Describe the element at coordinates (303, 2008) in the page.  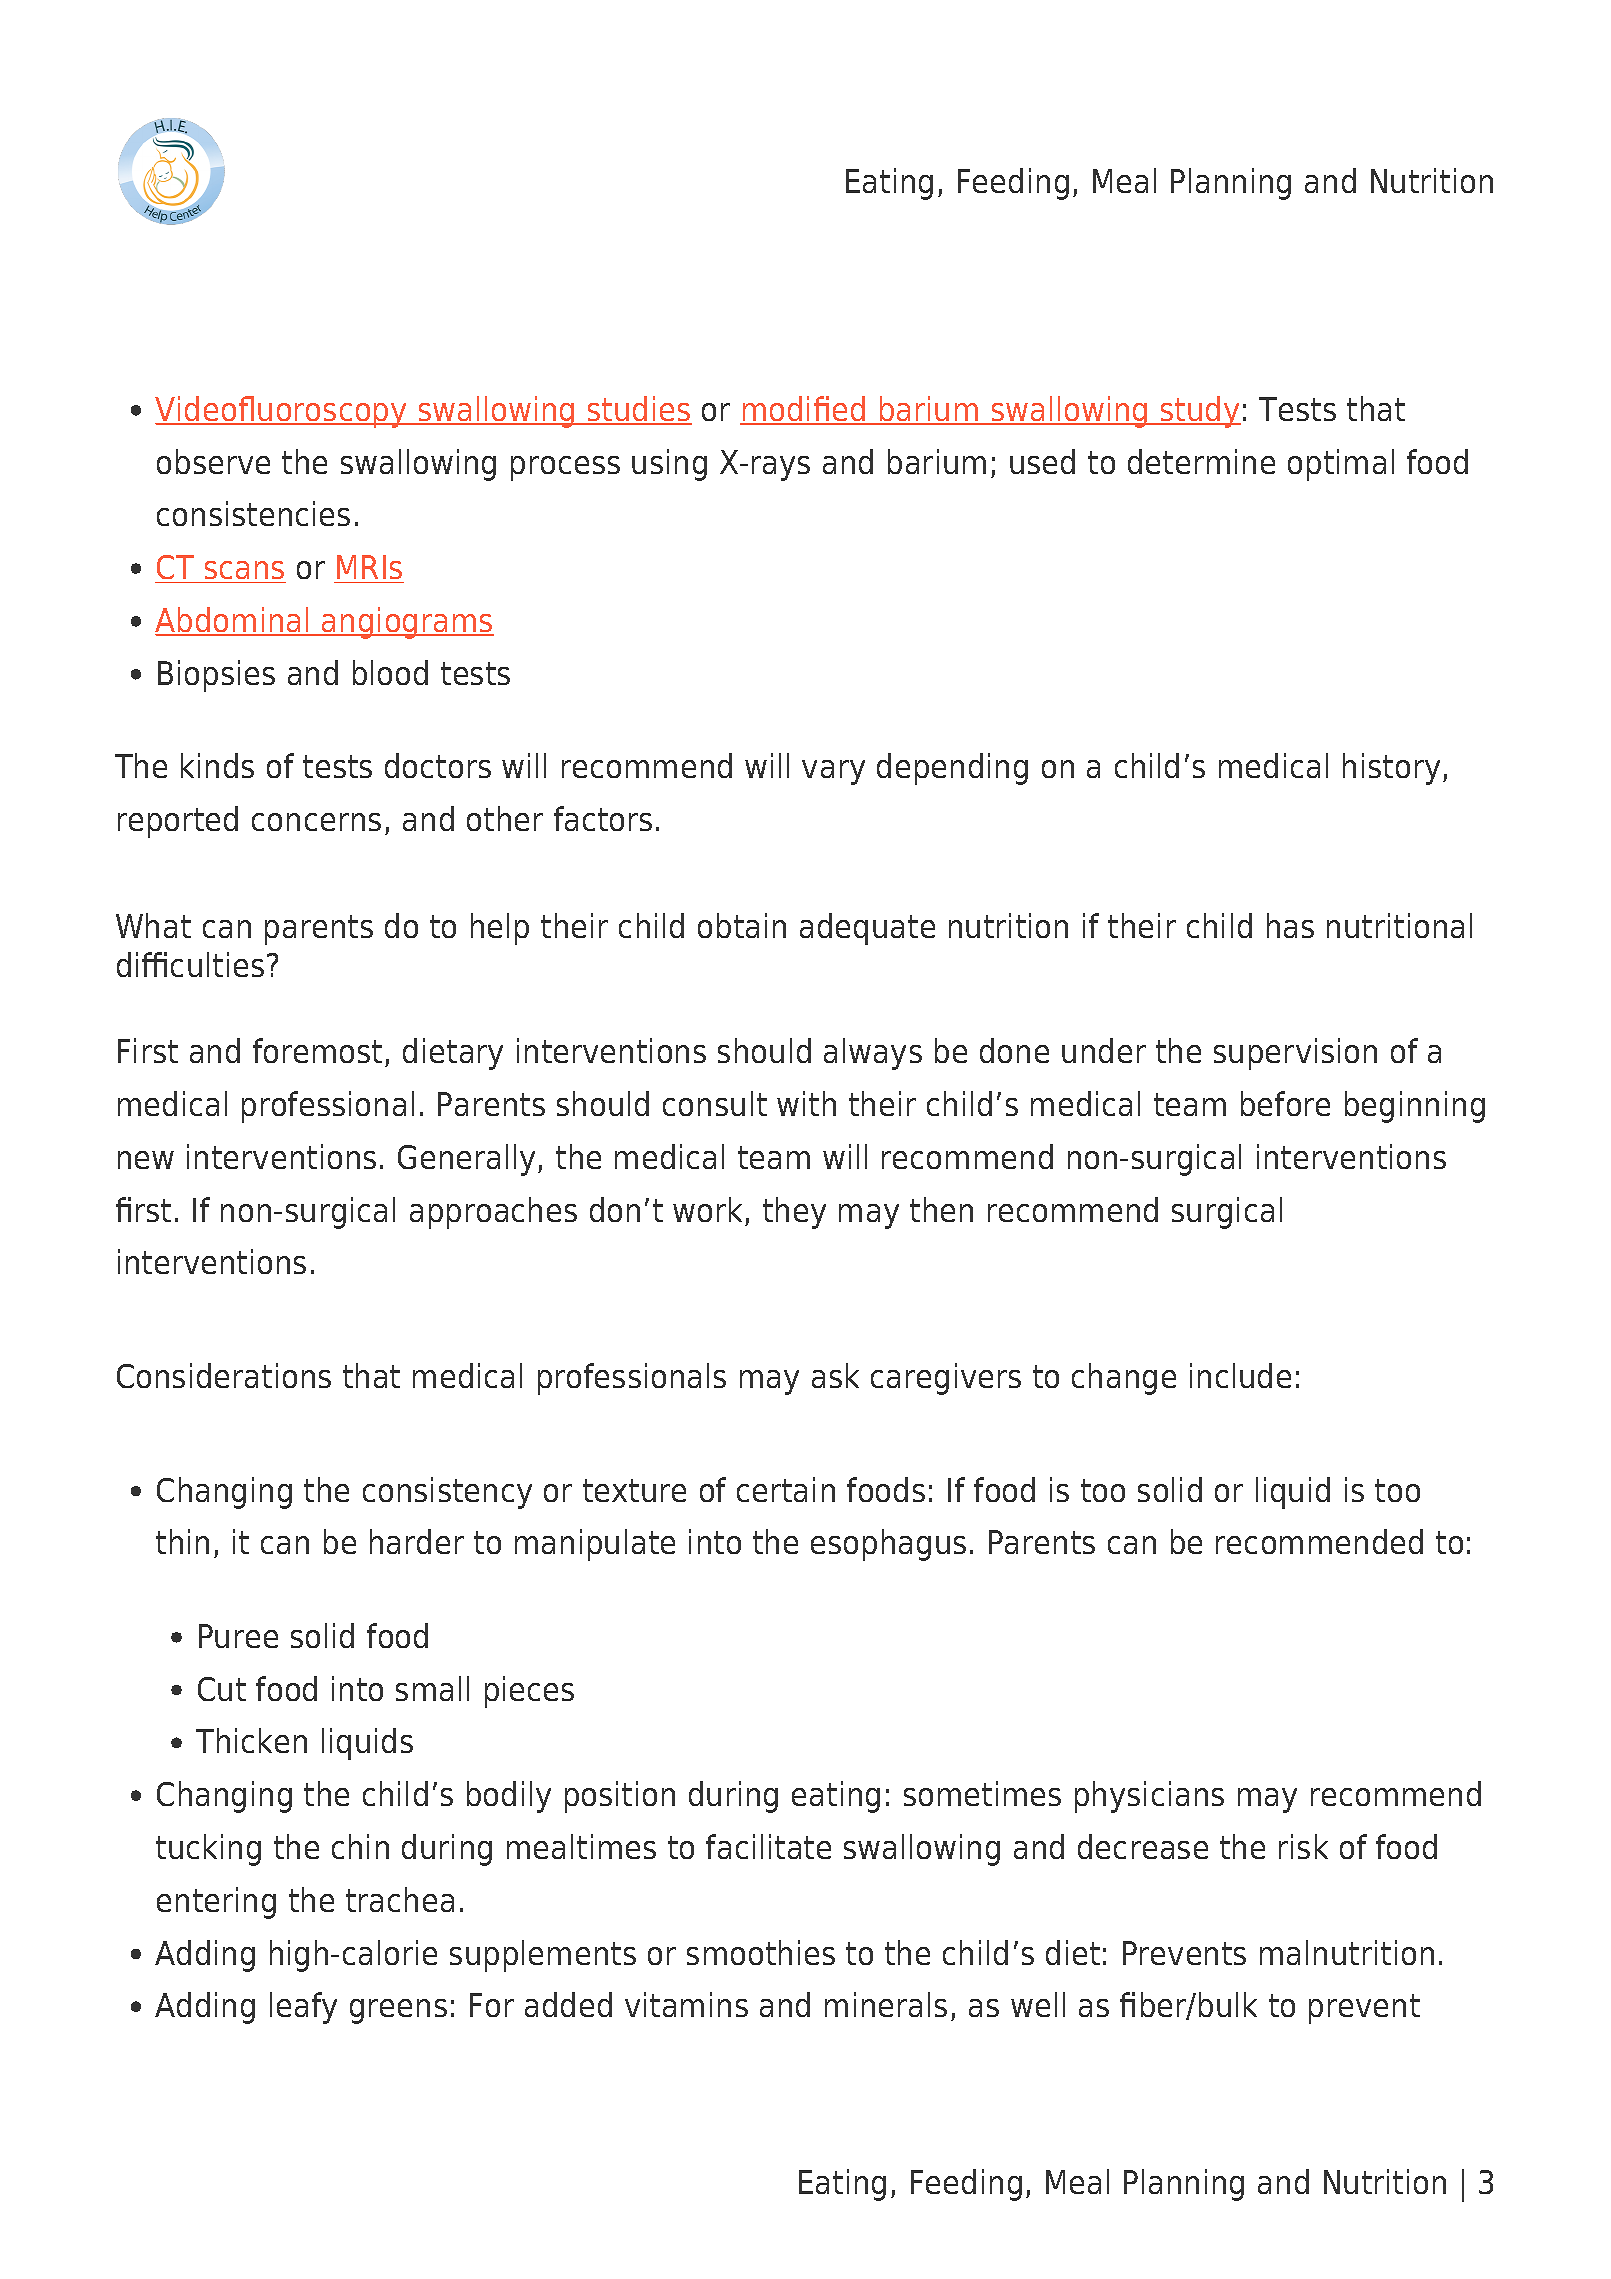
I see `leafy` at that location.
